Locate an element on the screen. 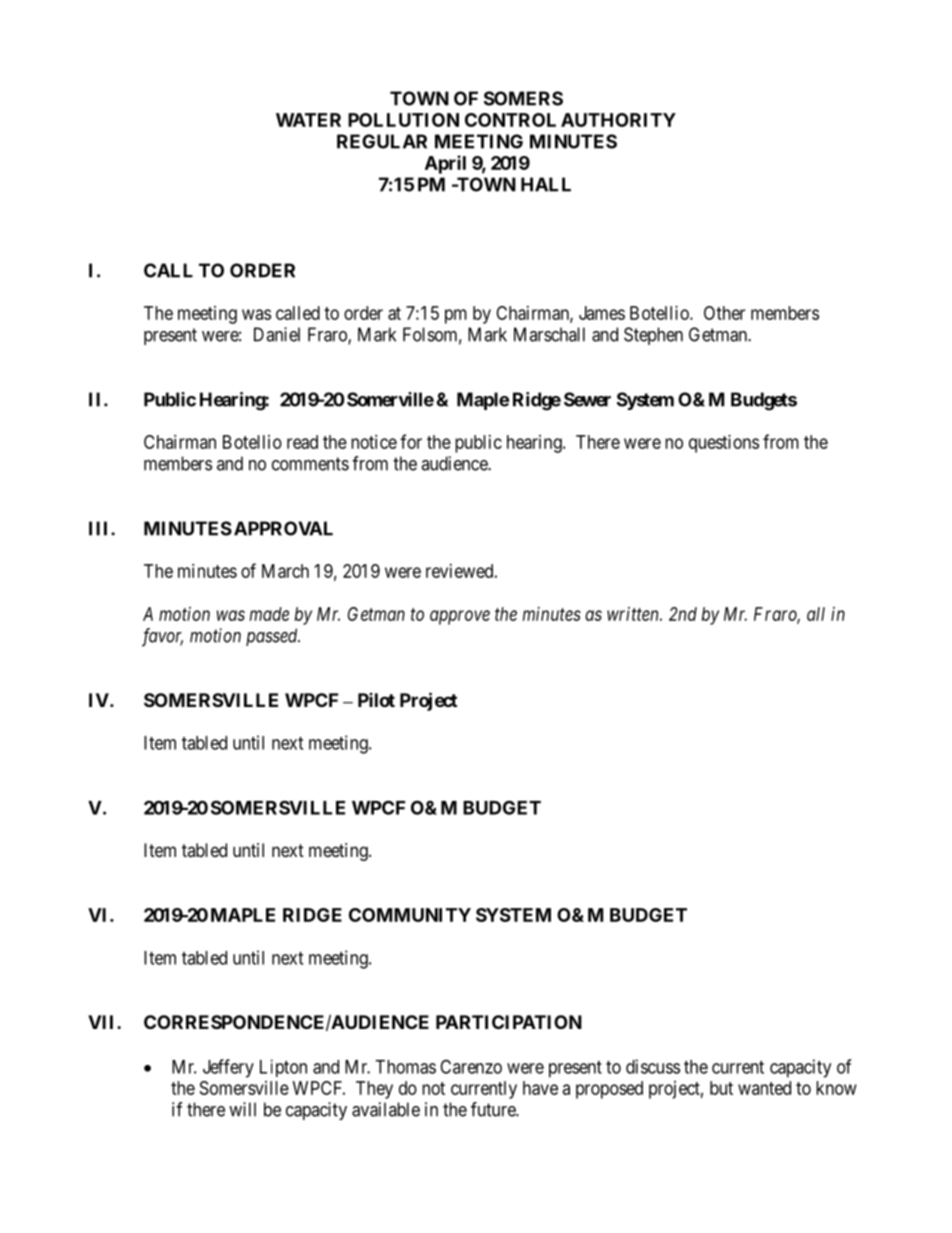 This screenshot has width=952, height=1233. WATER is located at coordinates (308, 120).
